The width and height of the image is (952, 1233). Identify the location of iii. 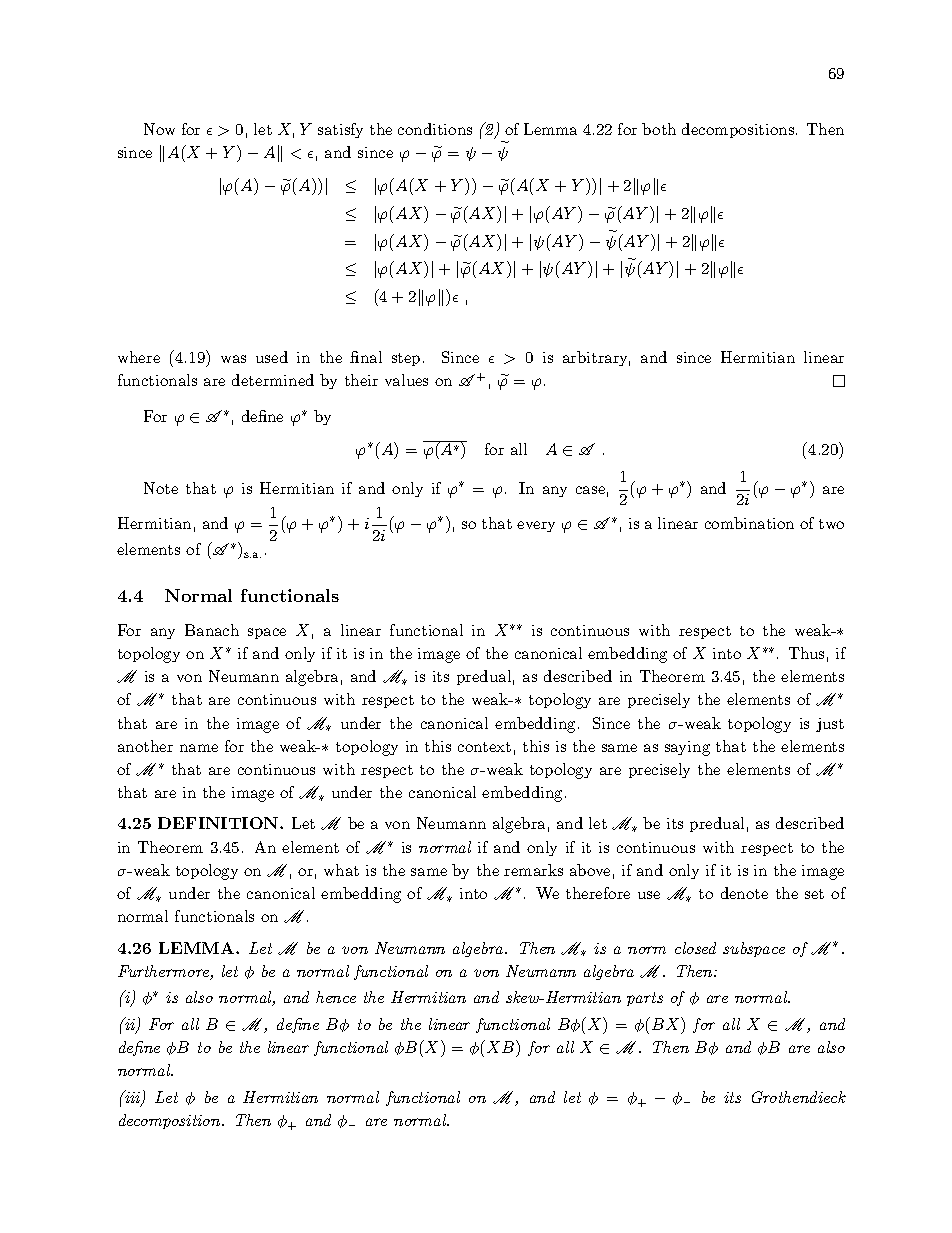
(133, 1098).
